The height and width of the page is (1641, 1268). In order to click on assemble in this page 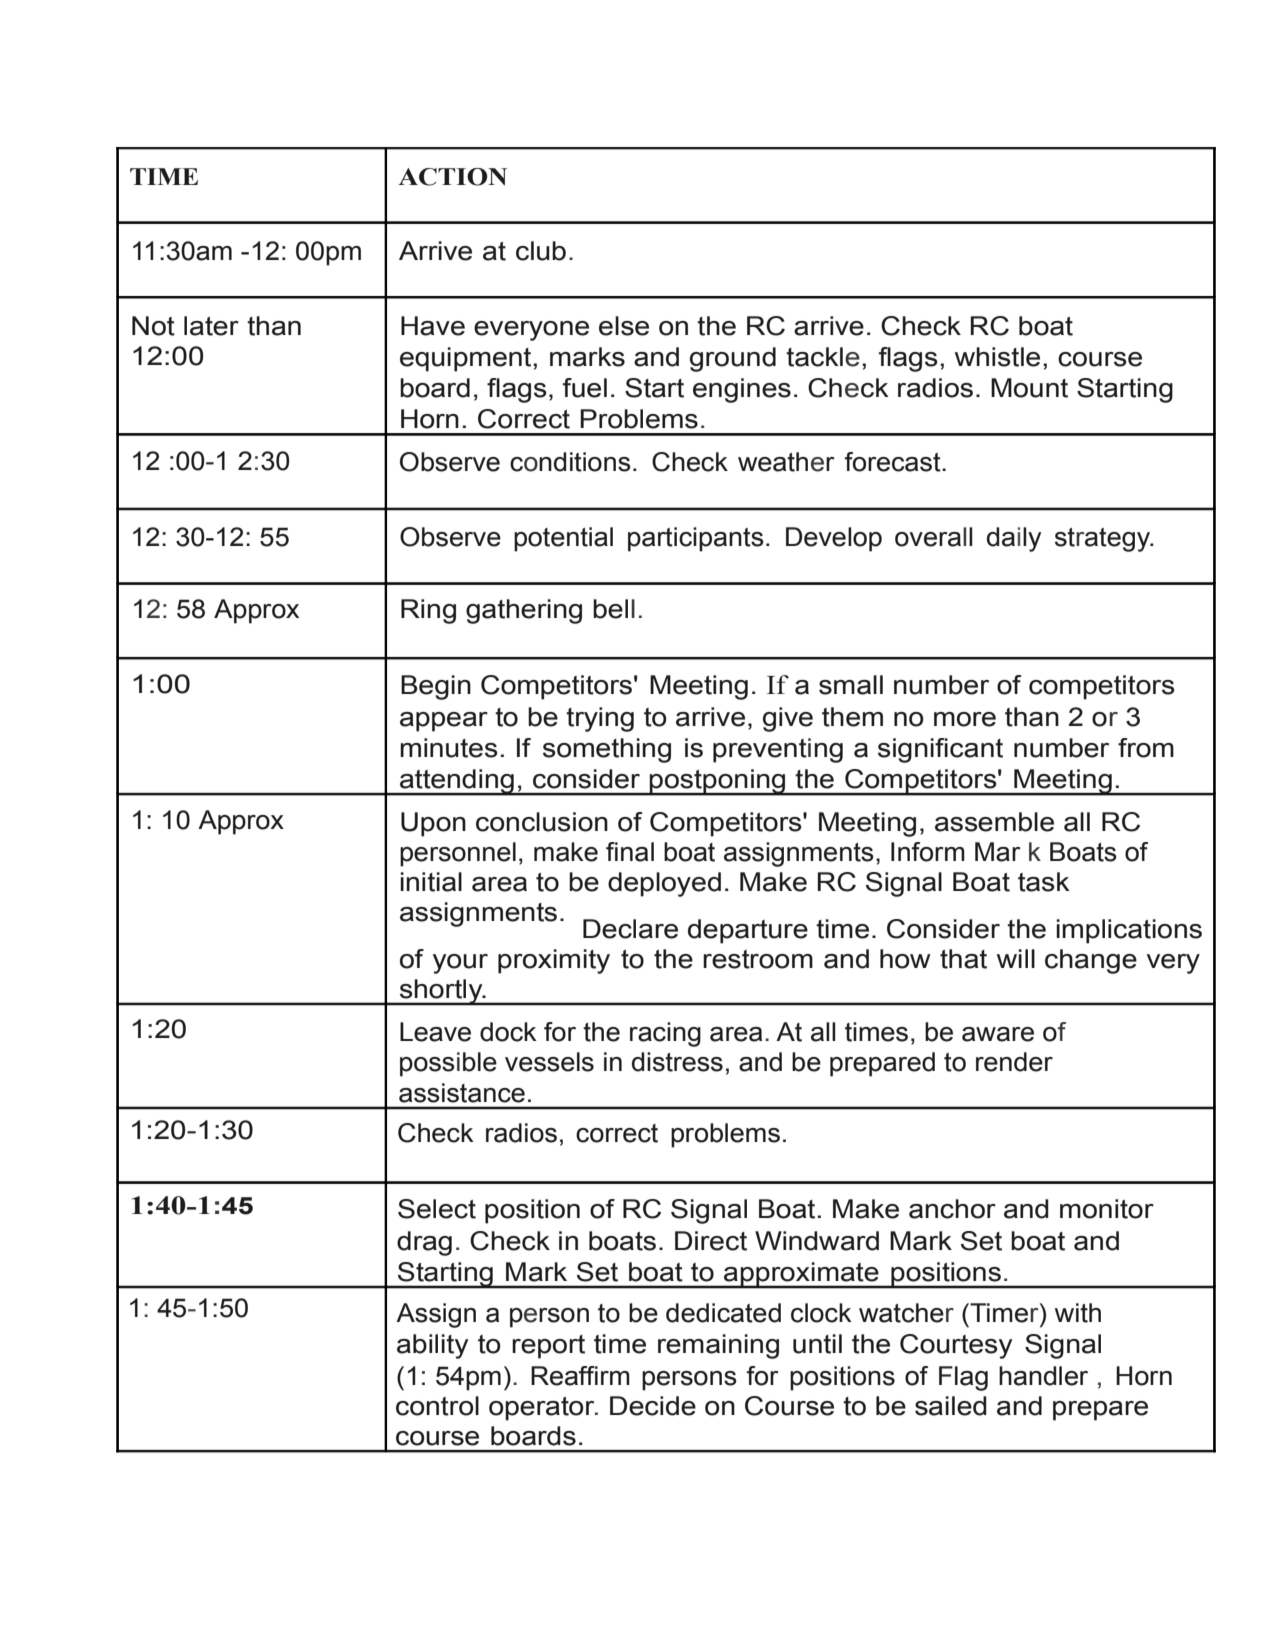, I will do `click(994, 822)`.
